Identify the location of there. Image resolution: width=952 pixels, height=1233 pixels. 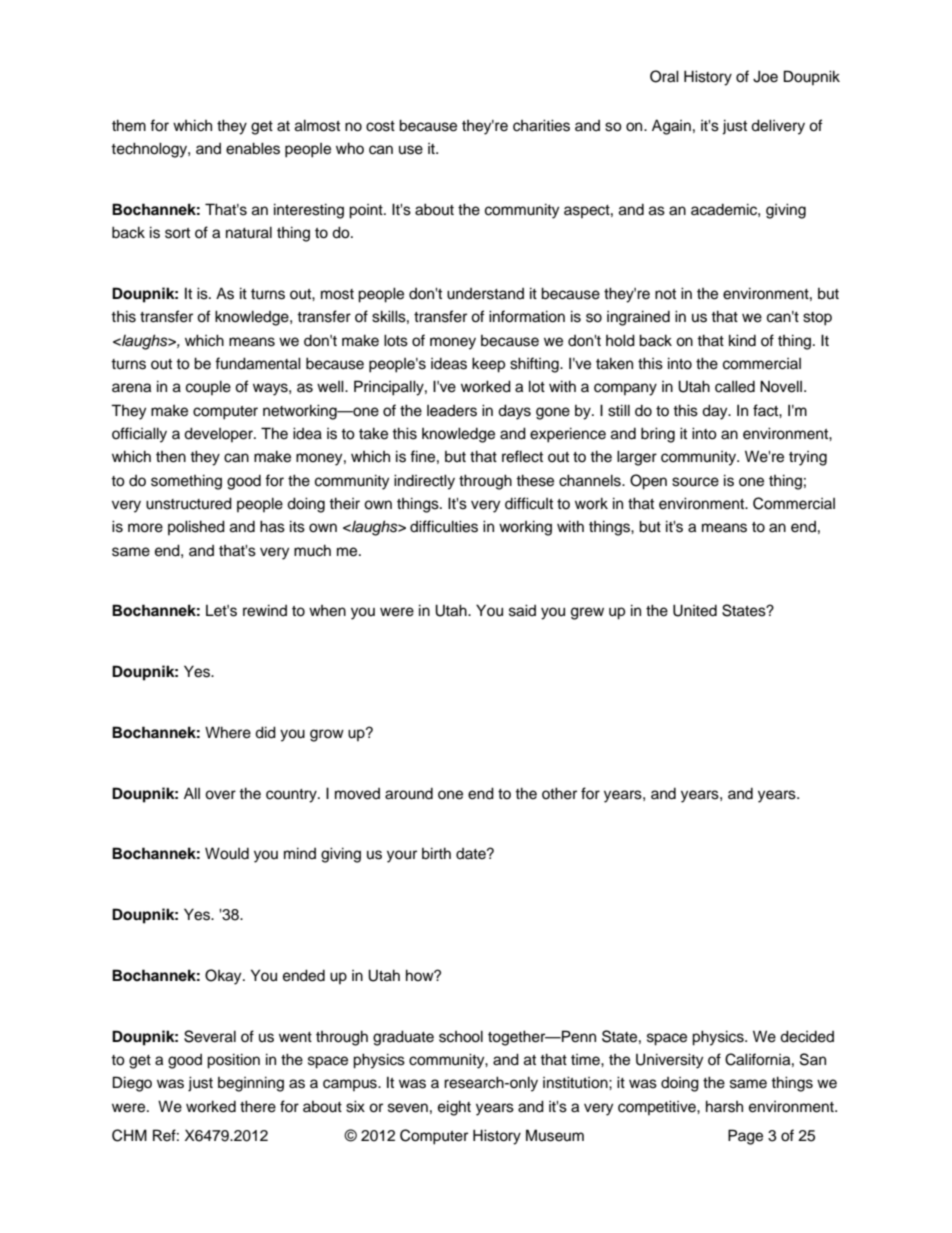
(258, 1106).
